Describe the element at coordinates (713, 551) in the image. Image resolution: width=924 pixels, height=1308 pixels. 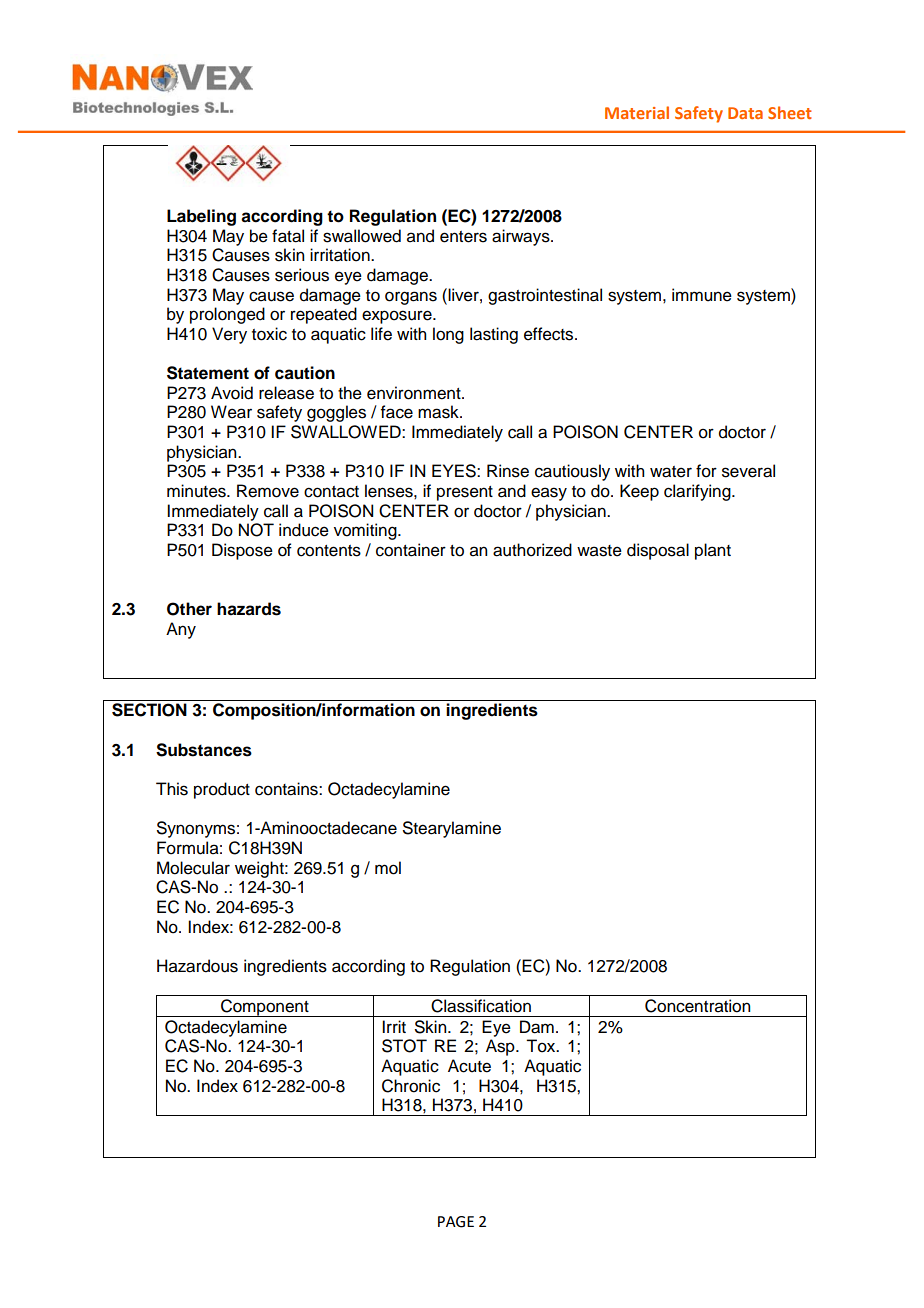
I see `plant` at that location.
